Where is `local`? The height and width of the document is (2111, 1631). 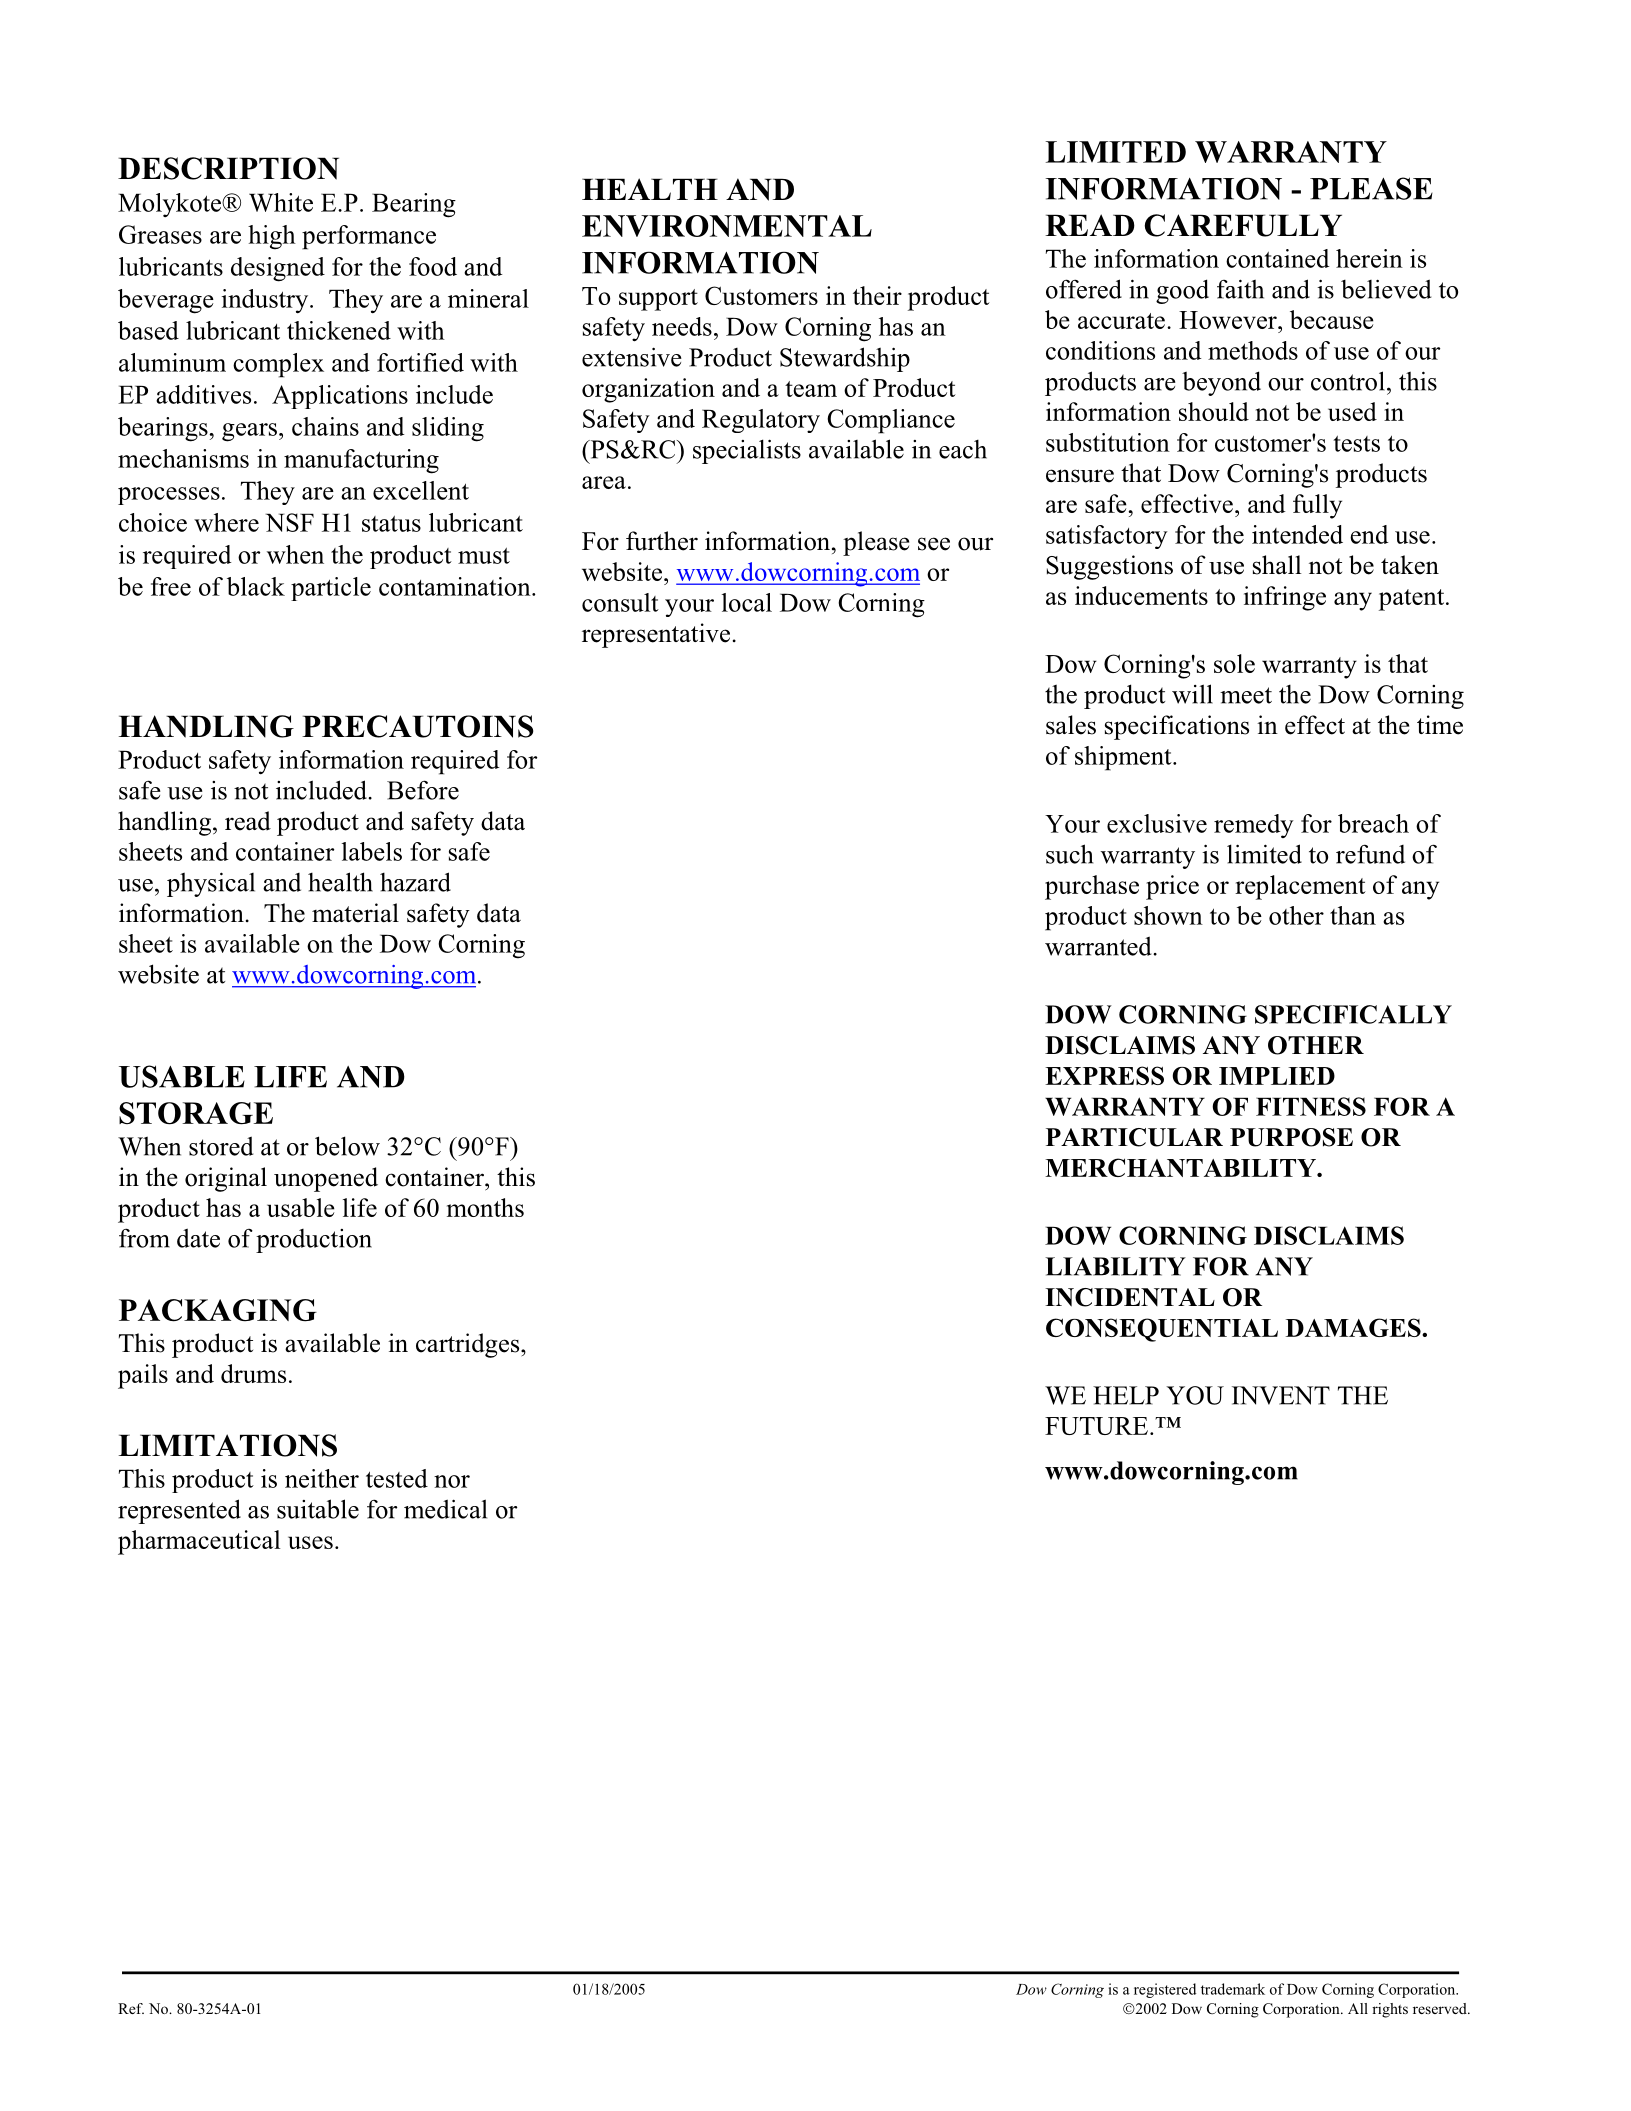 local is located at coordinates (747, 602).
